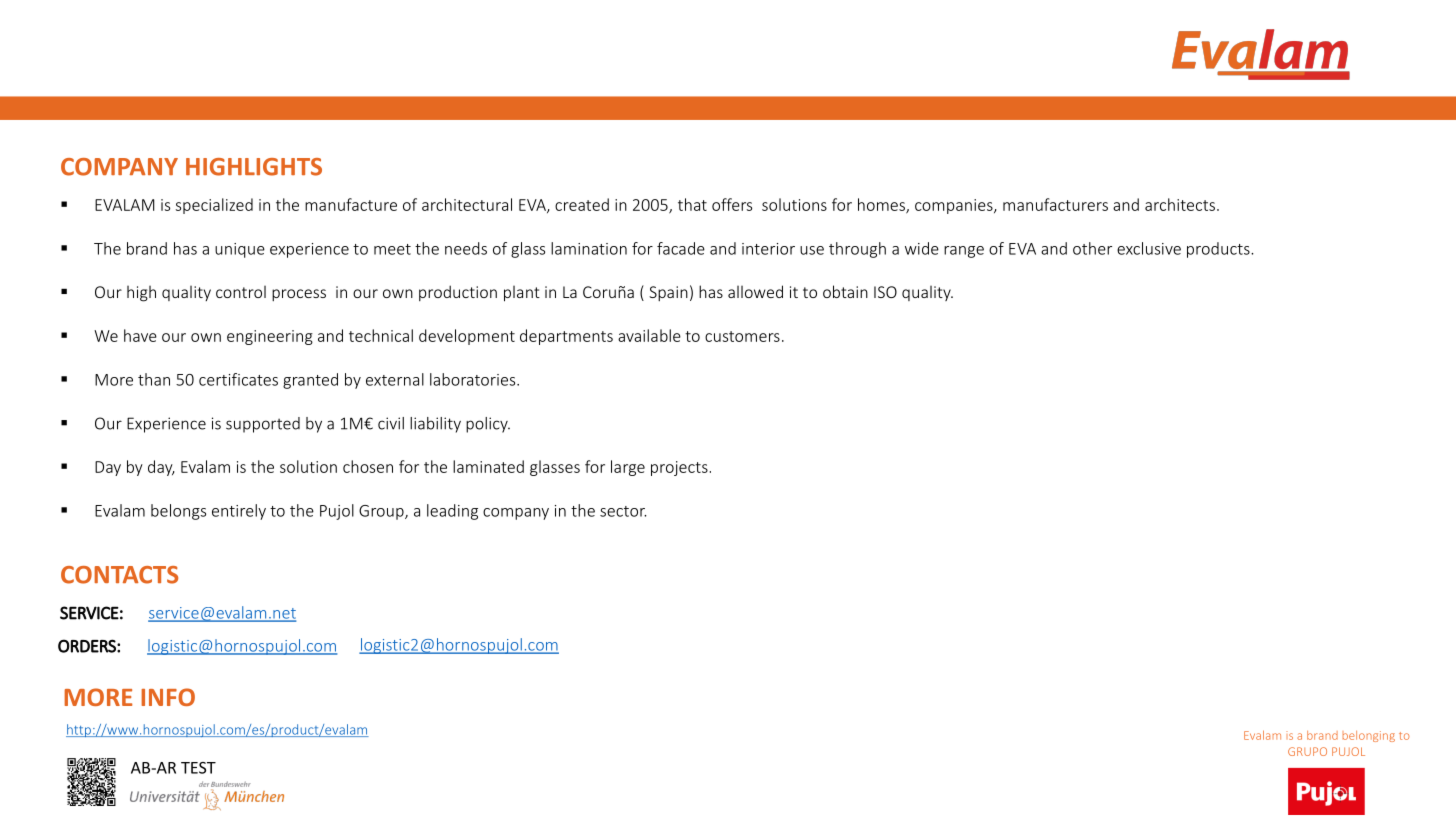 This page has width=1456, height=819. I want to click on TEST, so click(198, 768).
